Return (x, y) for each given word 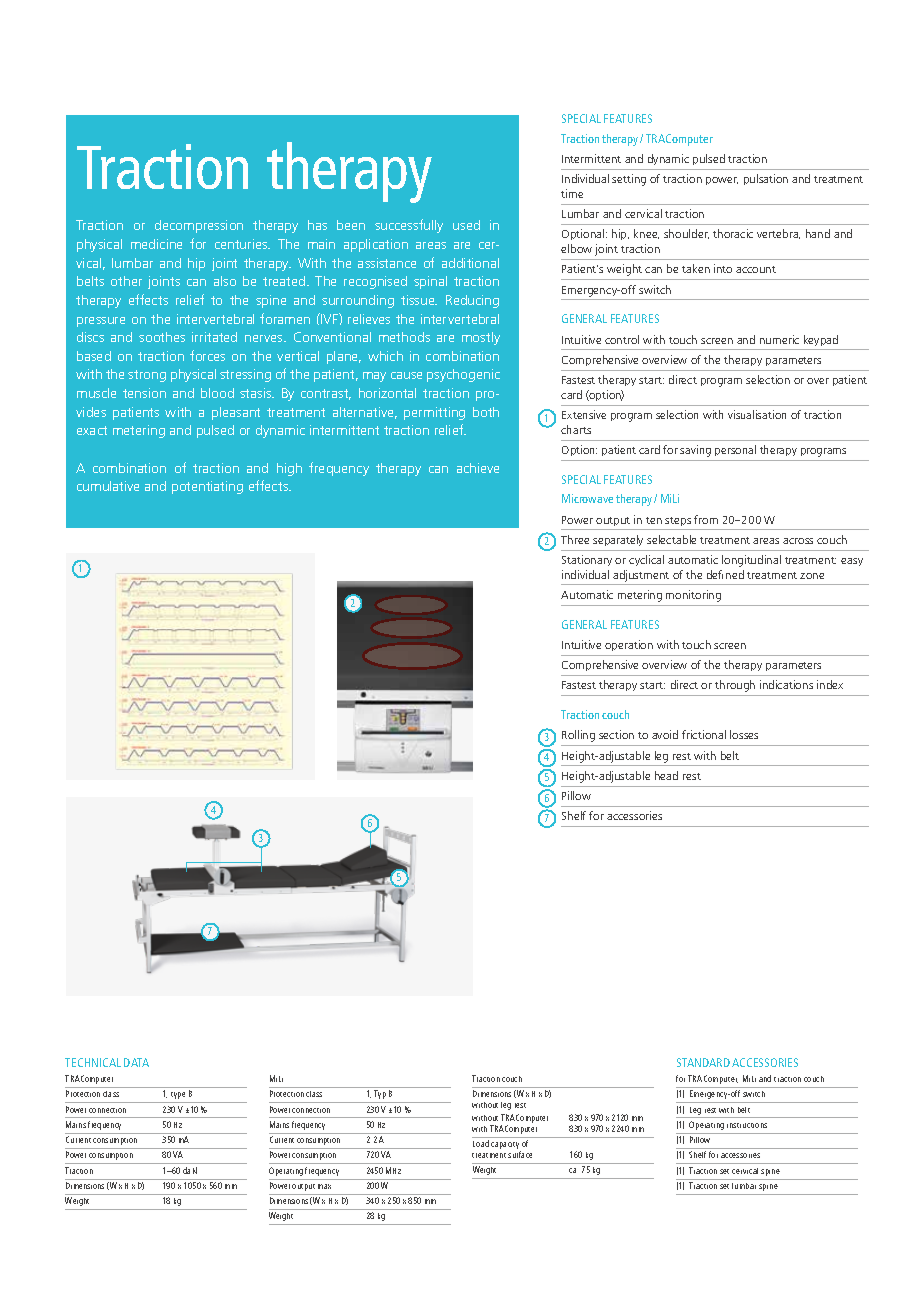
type (178, 1095)
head (666, 775)
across (798, 541)
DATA (136, 1062)
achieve (478, 468)
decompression (199, 226)
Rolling (578, 736)
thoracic (733, 233)
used (466, 225)
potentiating (207, 487)
